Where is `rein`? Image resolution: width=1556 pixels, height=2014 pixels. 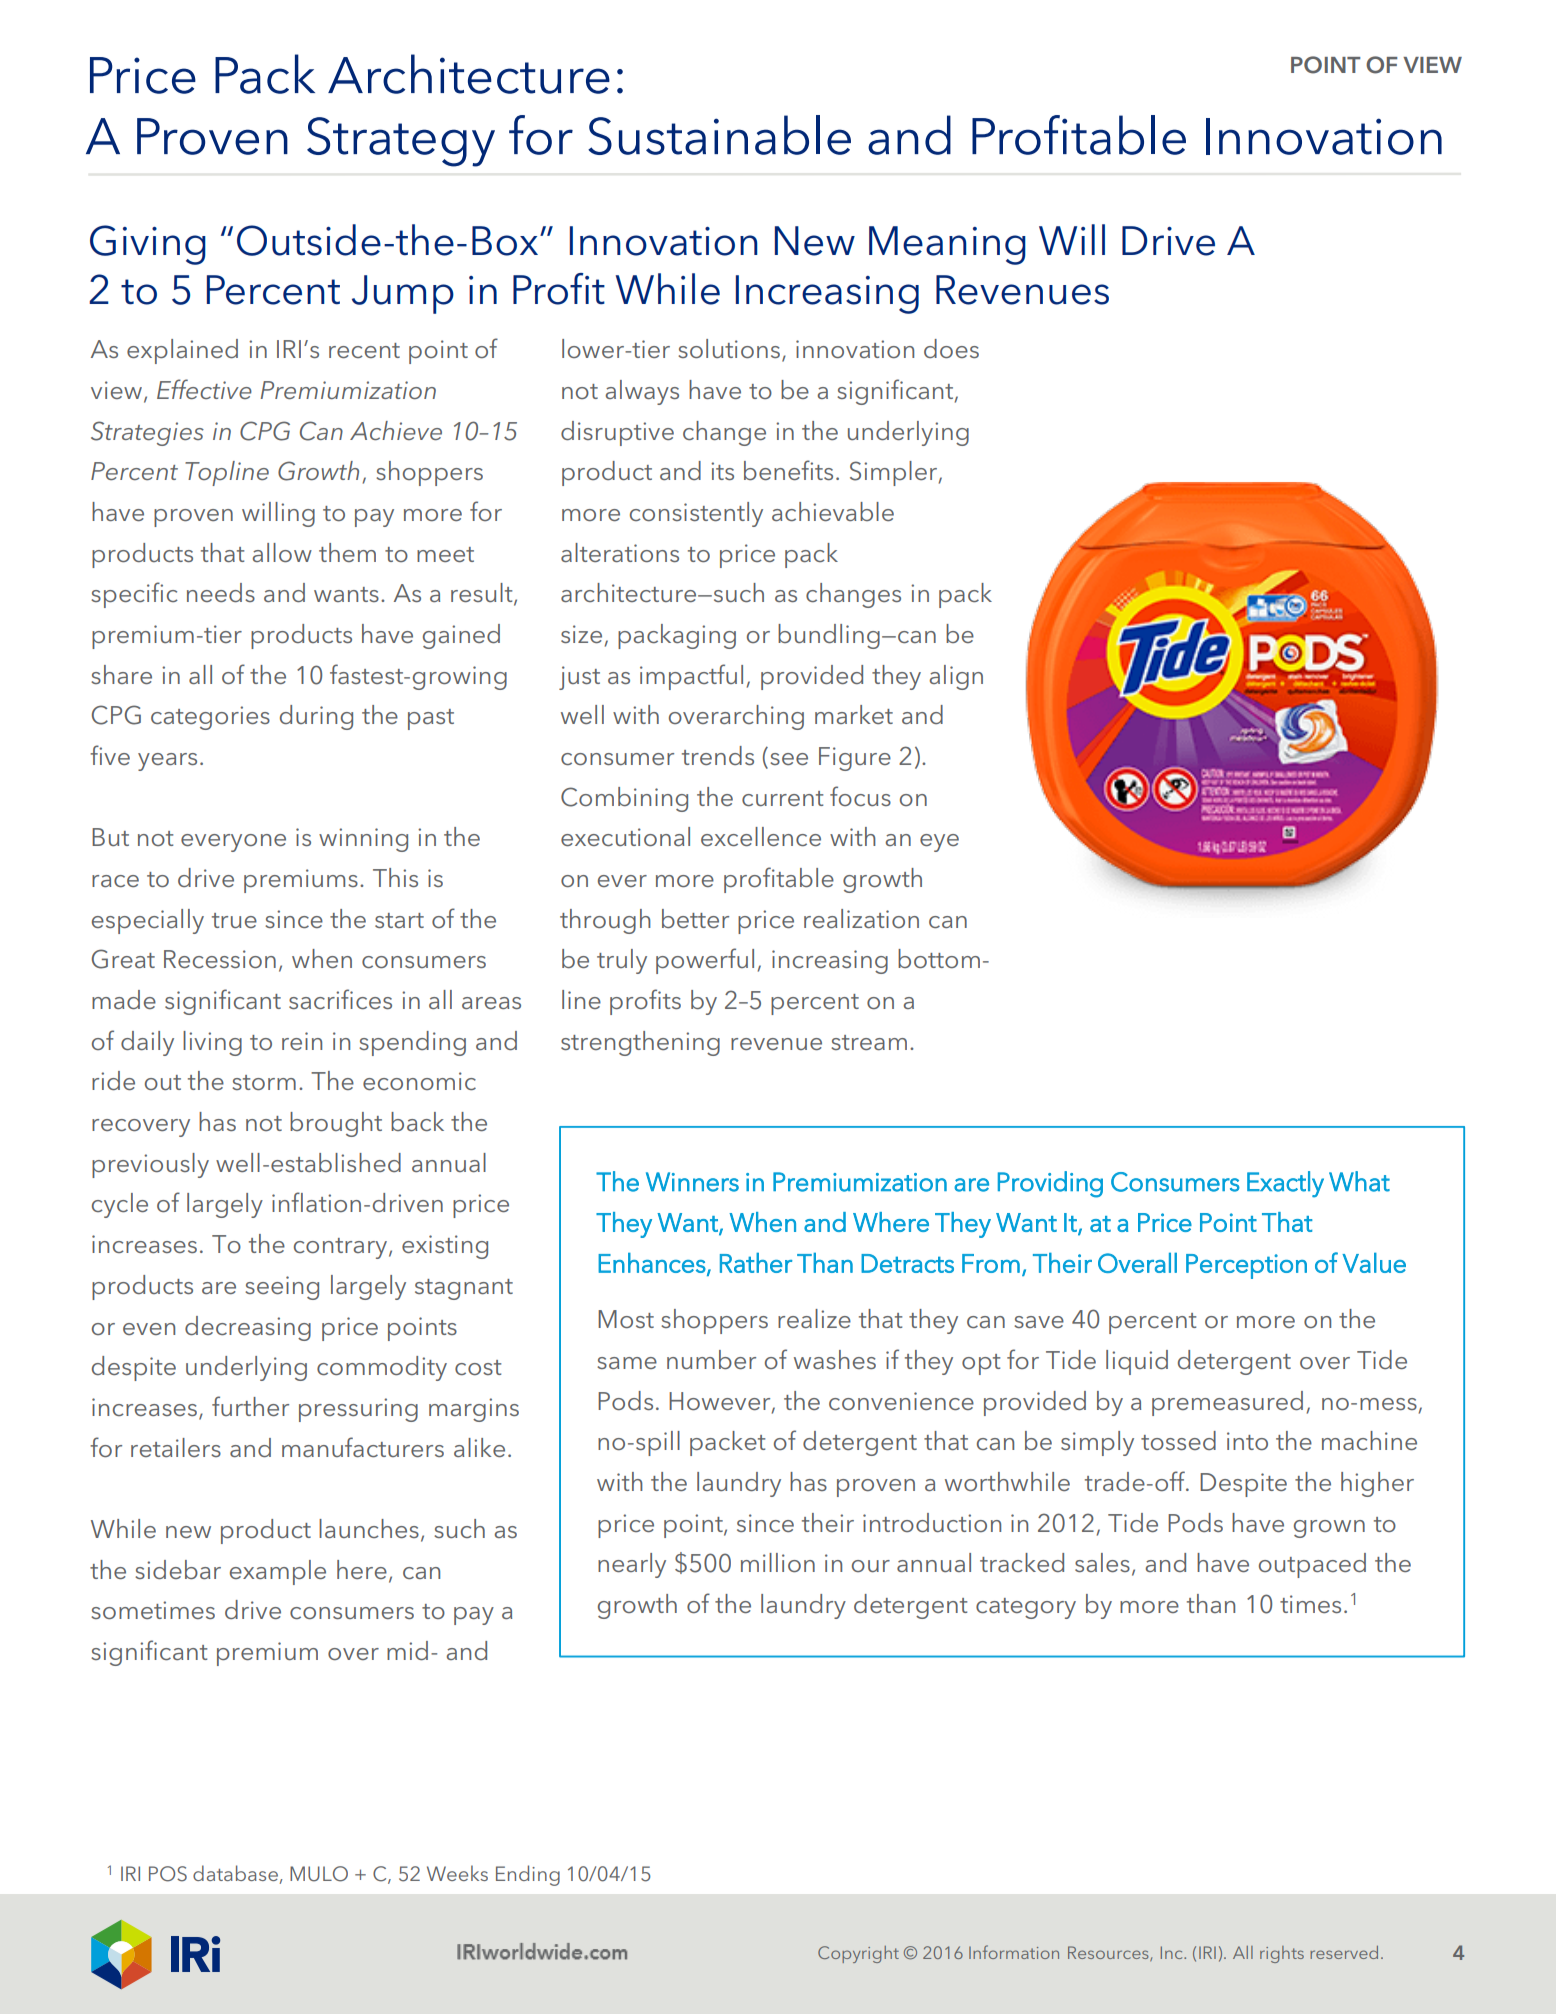 rein is located at coordinates (302, 1041).
